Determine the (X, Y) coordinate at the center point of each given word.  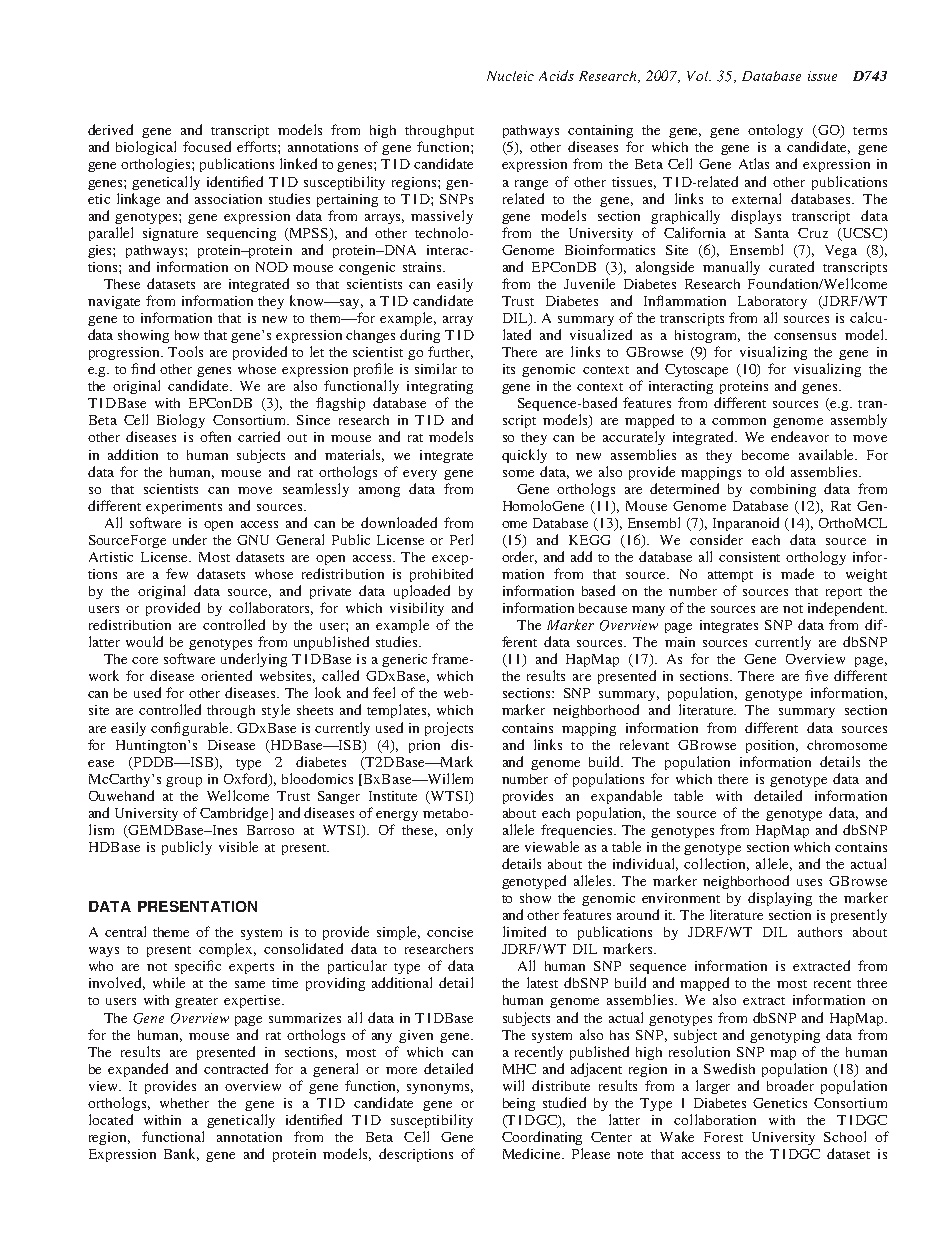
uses (809, 882)
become (765, 455)
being (519, 1104)
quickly (524, 456)
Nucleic (510, 76)
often (215, 436)
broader (790, 1085)
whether (184, 1103)
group (184, 782)
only (459, 831)
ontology (775, 131)
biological (146, 148)
